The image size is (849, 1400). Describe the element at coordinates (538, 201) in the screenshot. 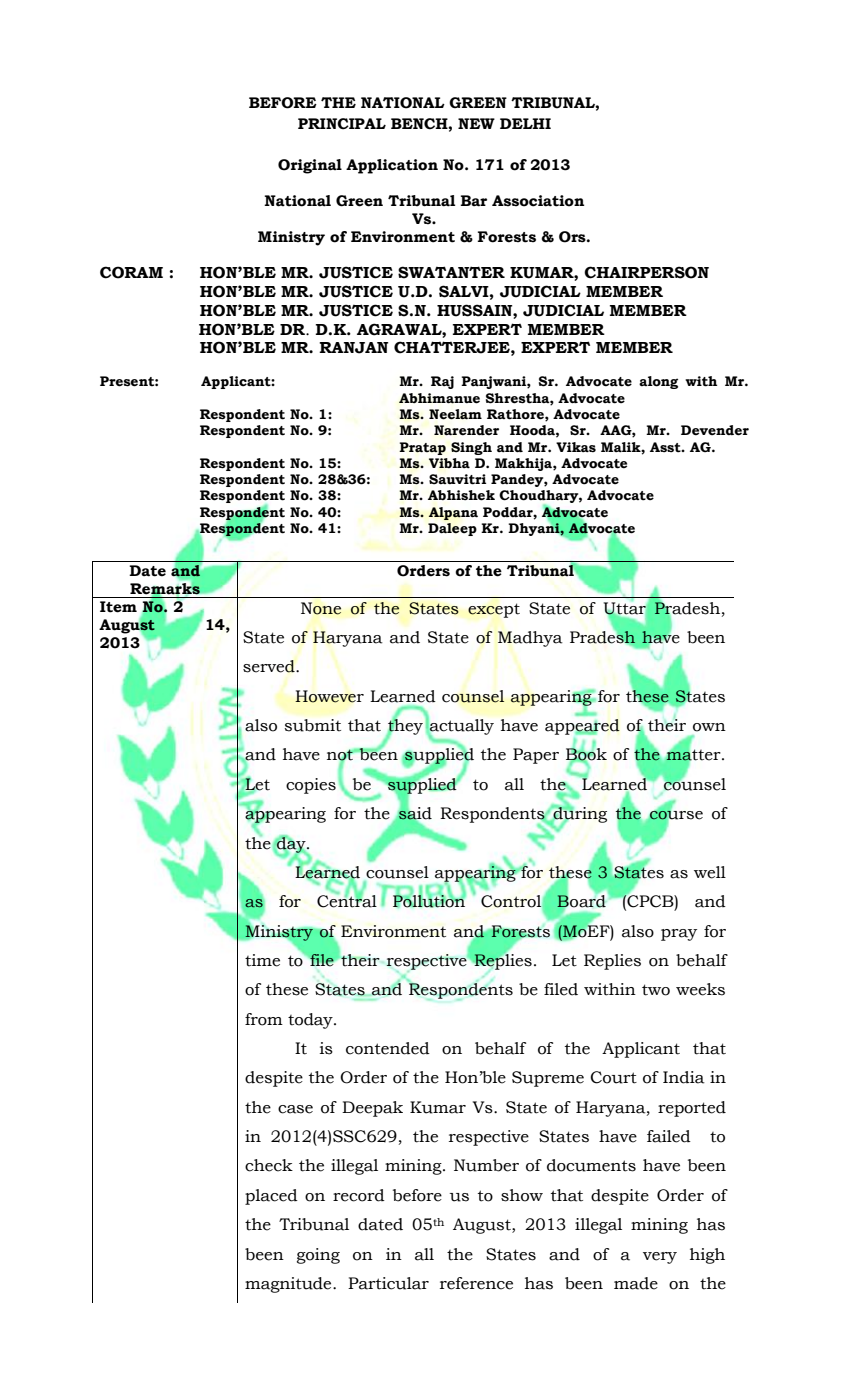

I see `Association` at that location.
